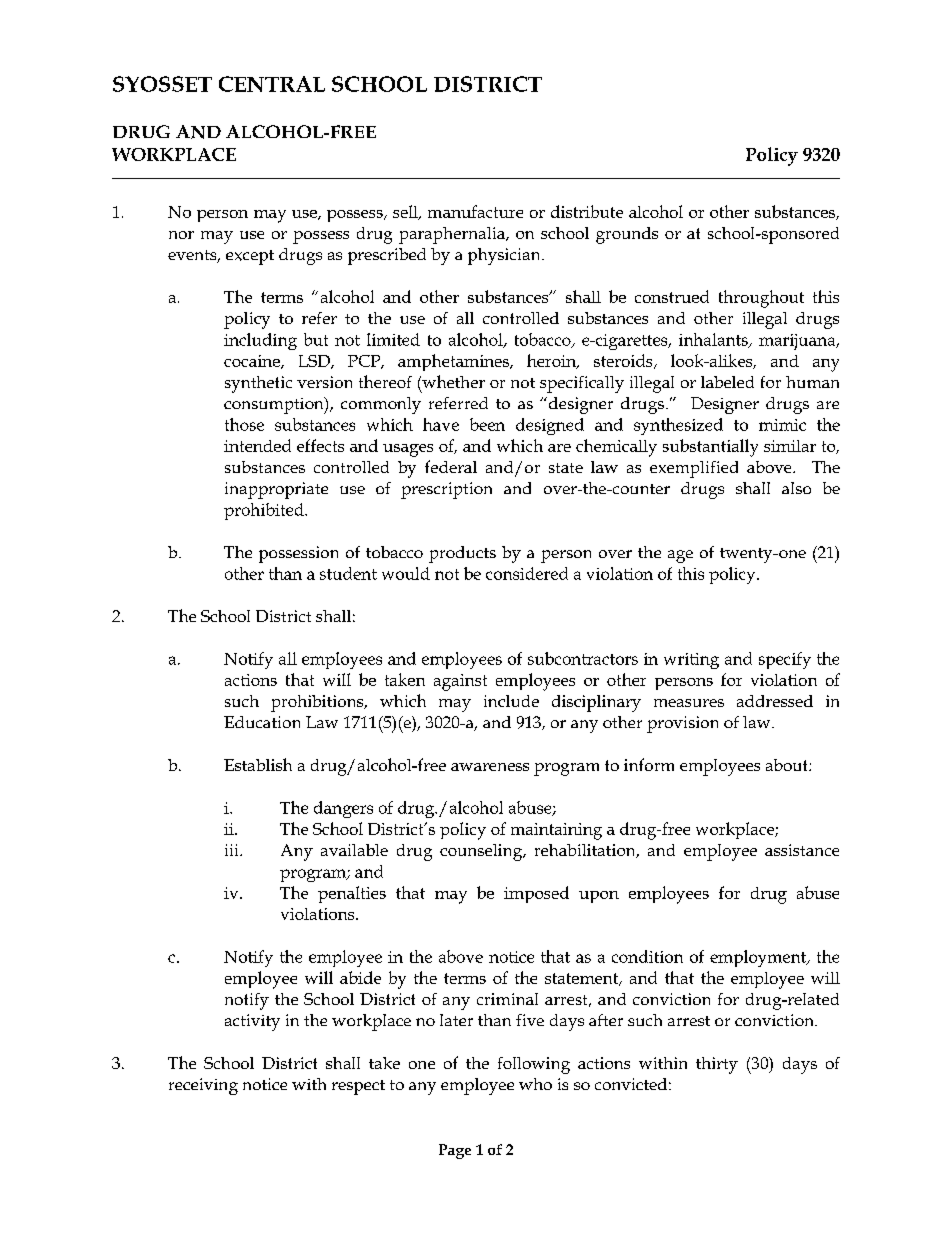  I want to click on CENTRAL, so click(272, 84).
